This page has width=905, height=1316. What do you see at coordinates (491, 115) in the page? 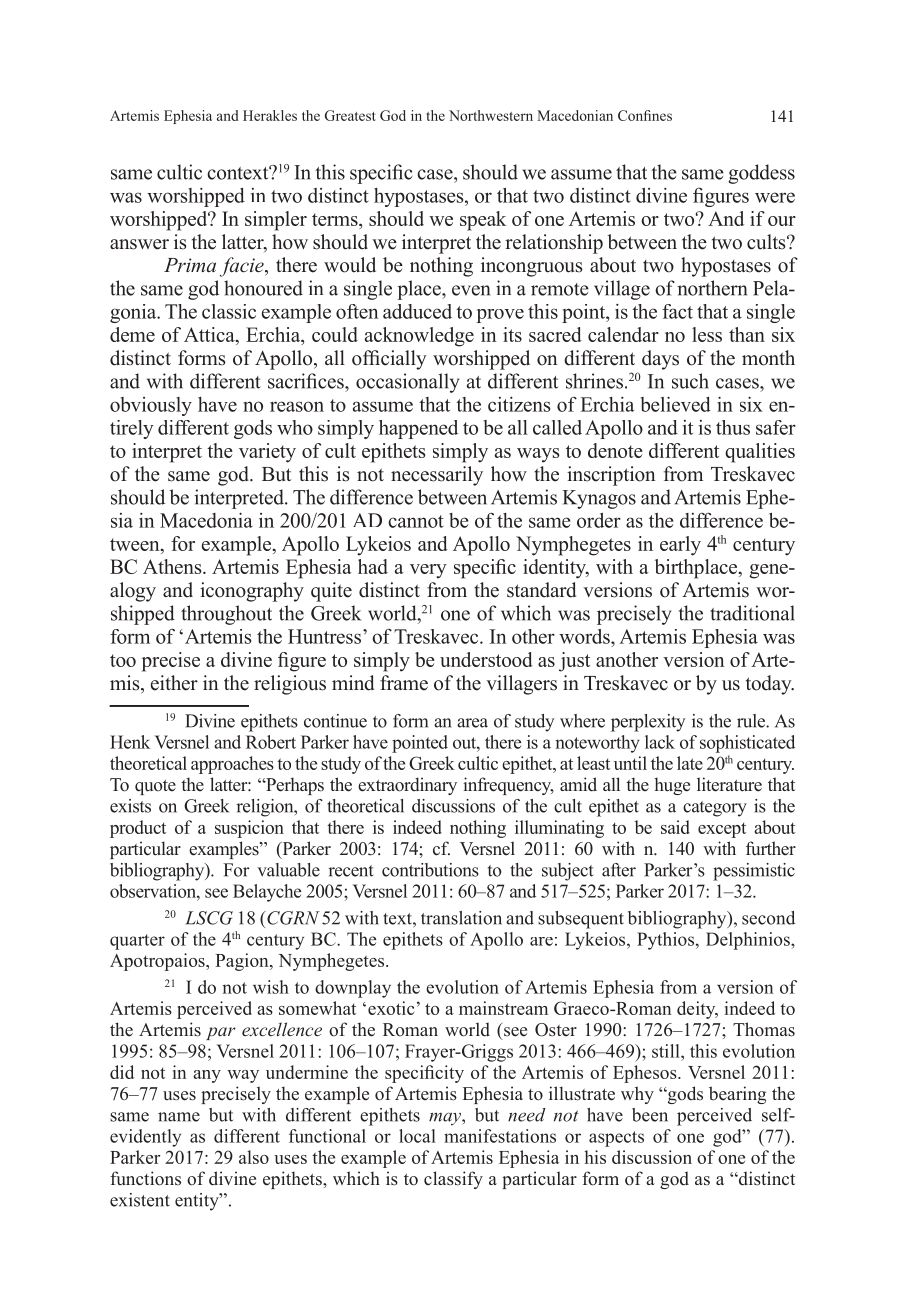
I see `Northwestern` at bounding box center [491, 115].
